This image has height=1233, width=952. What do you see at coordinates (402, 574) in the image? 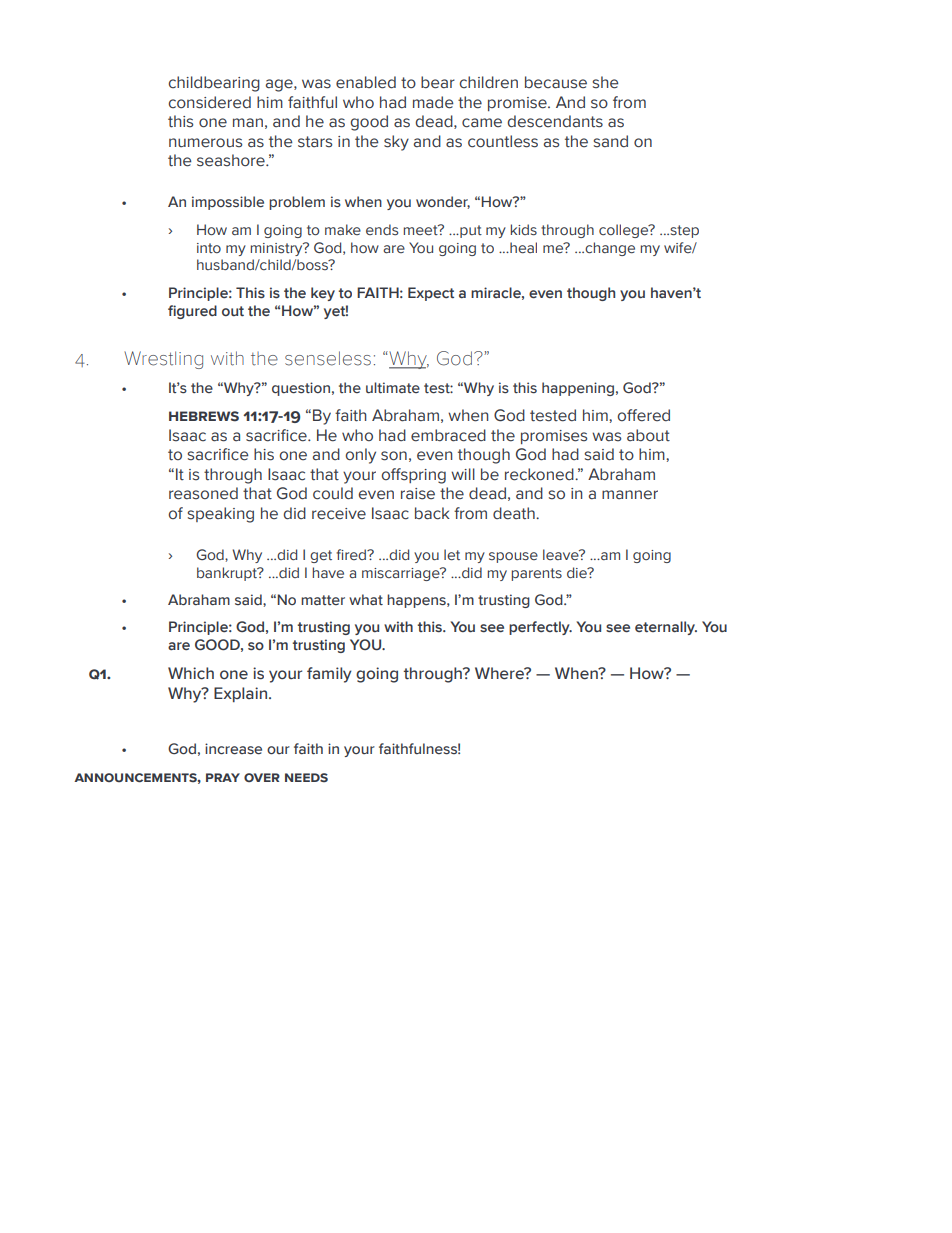
I see `miscarriage` at bounding box center [402, 574].
